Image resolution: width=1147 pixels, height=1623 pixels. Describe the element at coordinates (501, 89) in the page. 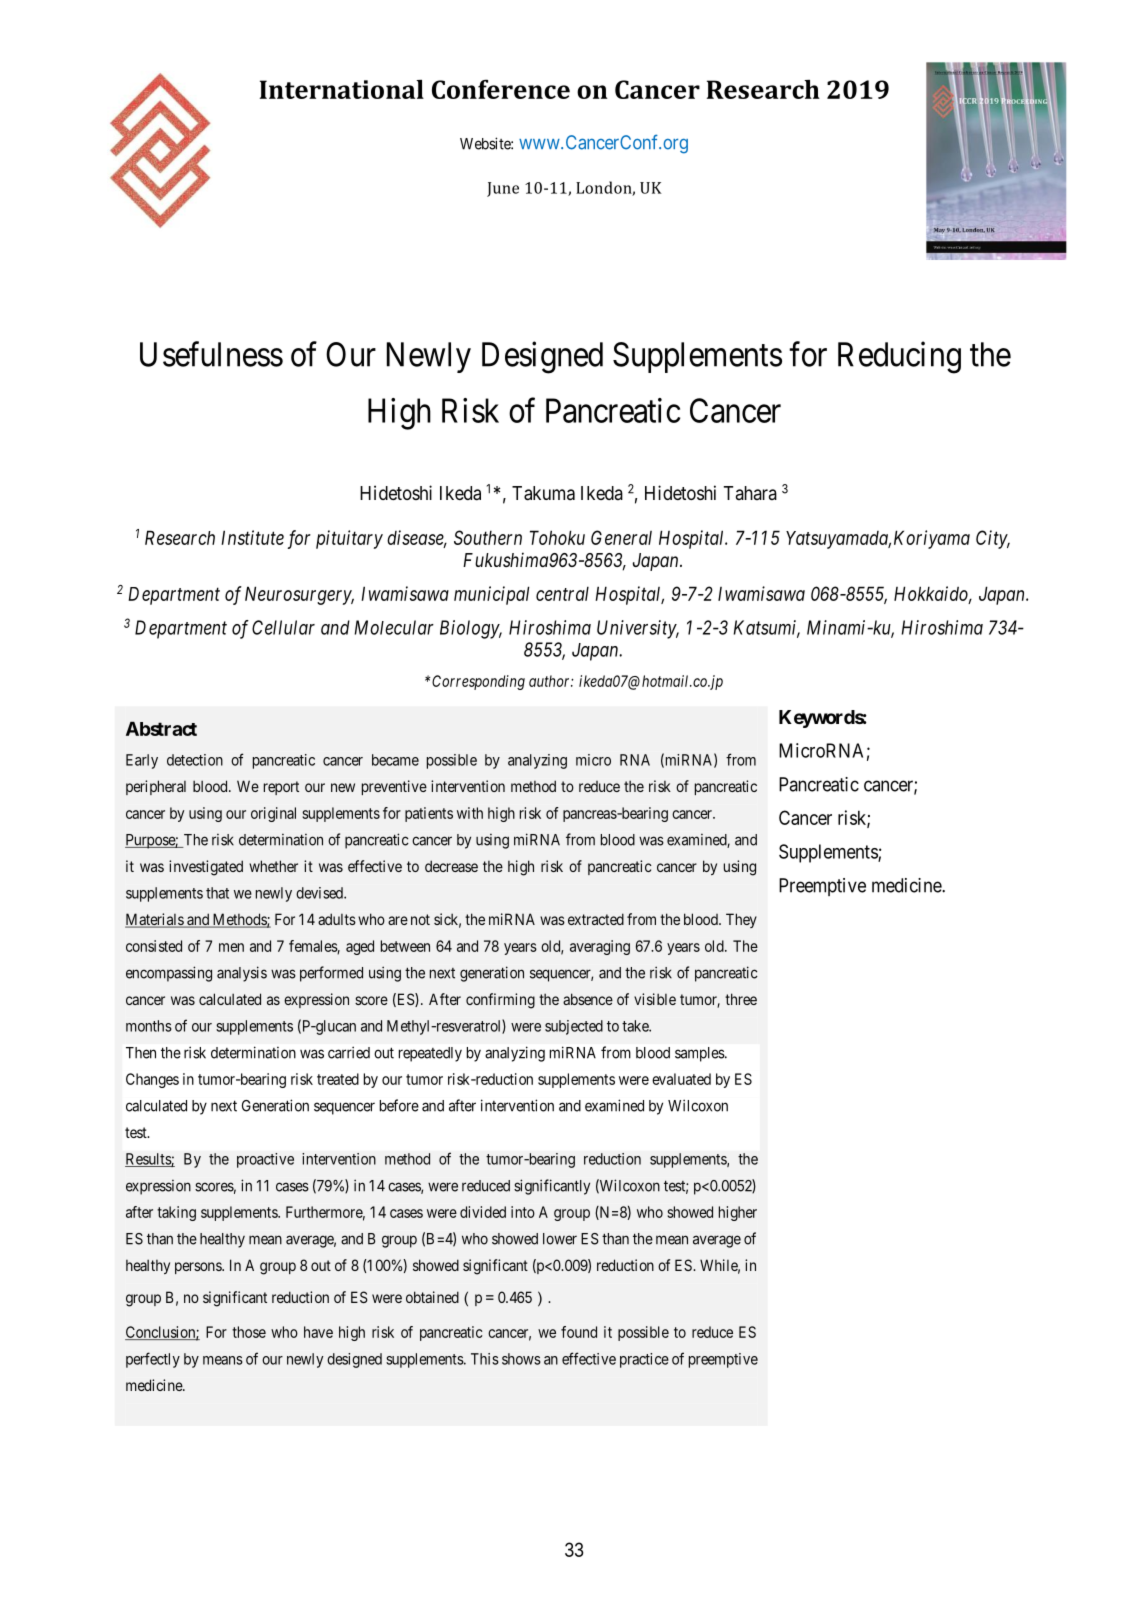

I see `Conference` at that location.
